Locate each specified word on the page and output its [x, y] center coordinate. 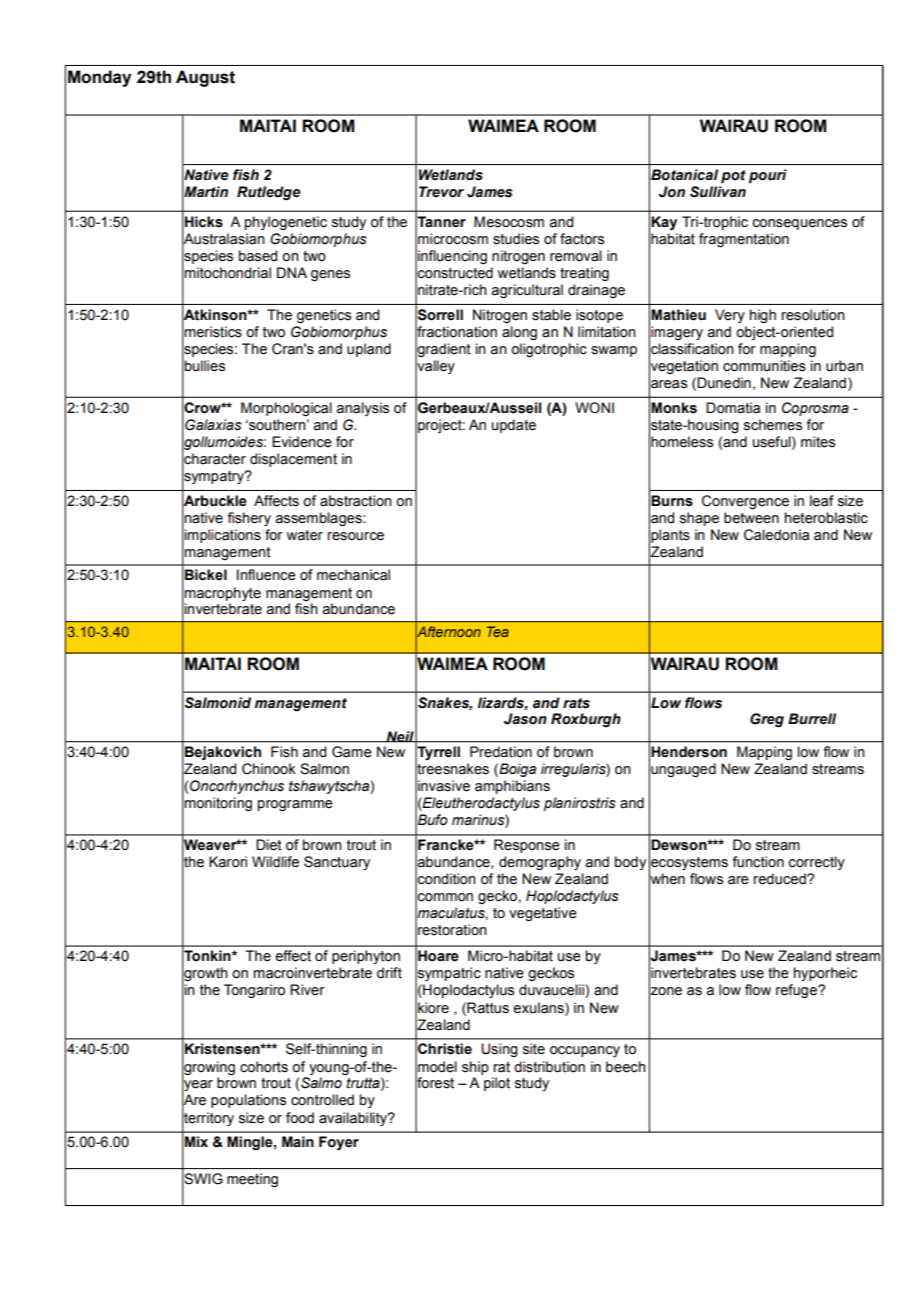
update [514, 426]
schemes [773, 425]
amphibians [512, 787]
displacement [293, 460]
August [205, 78]
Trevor [441, 192]
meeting [252, 1180]
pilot [497, 1084]
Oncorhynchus [237, 787]
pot [733, 177]
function [758, 862]
